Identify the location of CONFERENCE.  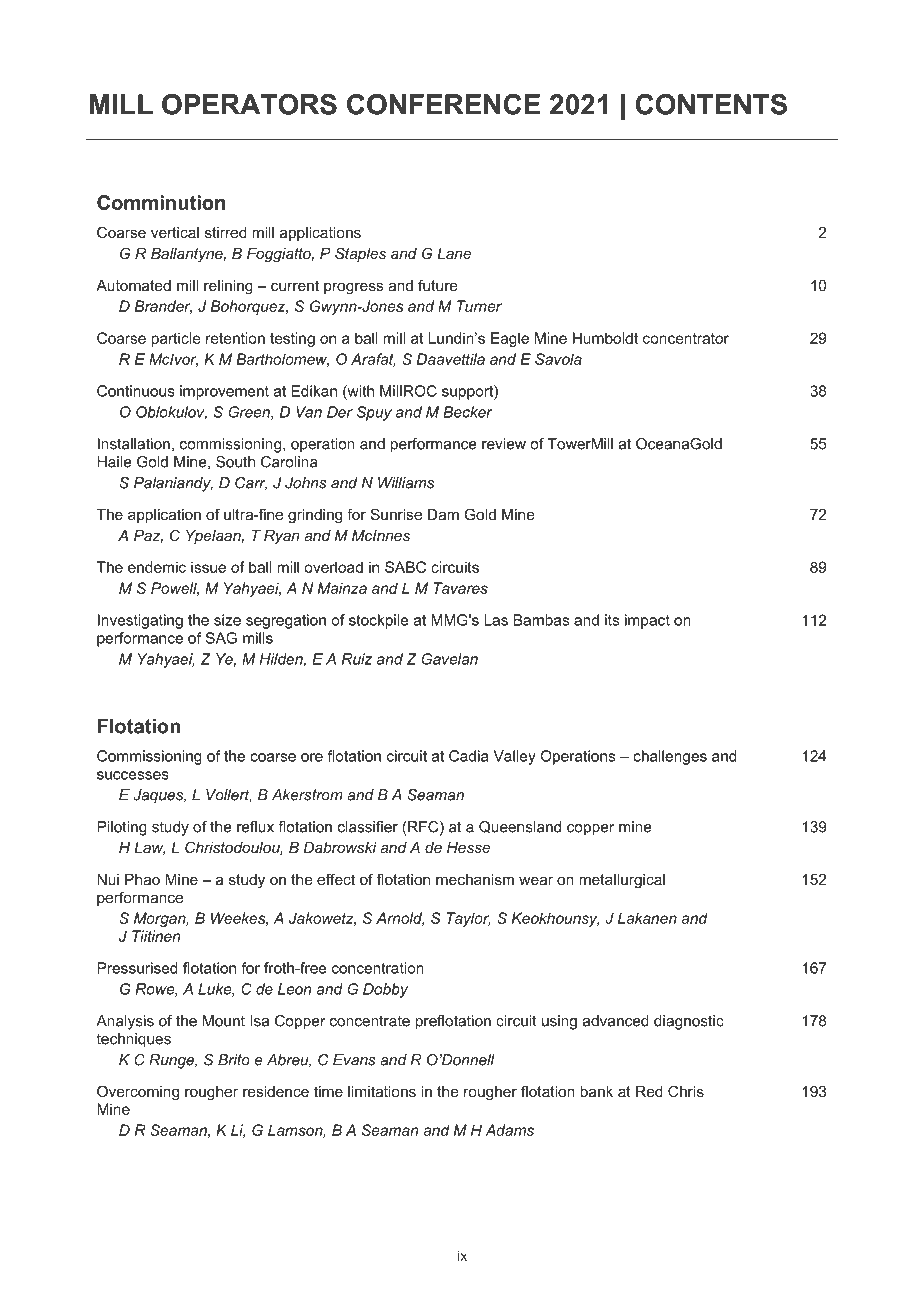
(443, 104).
